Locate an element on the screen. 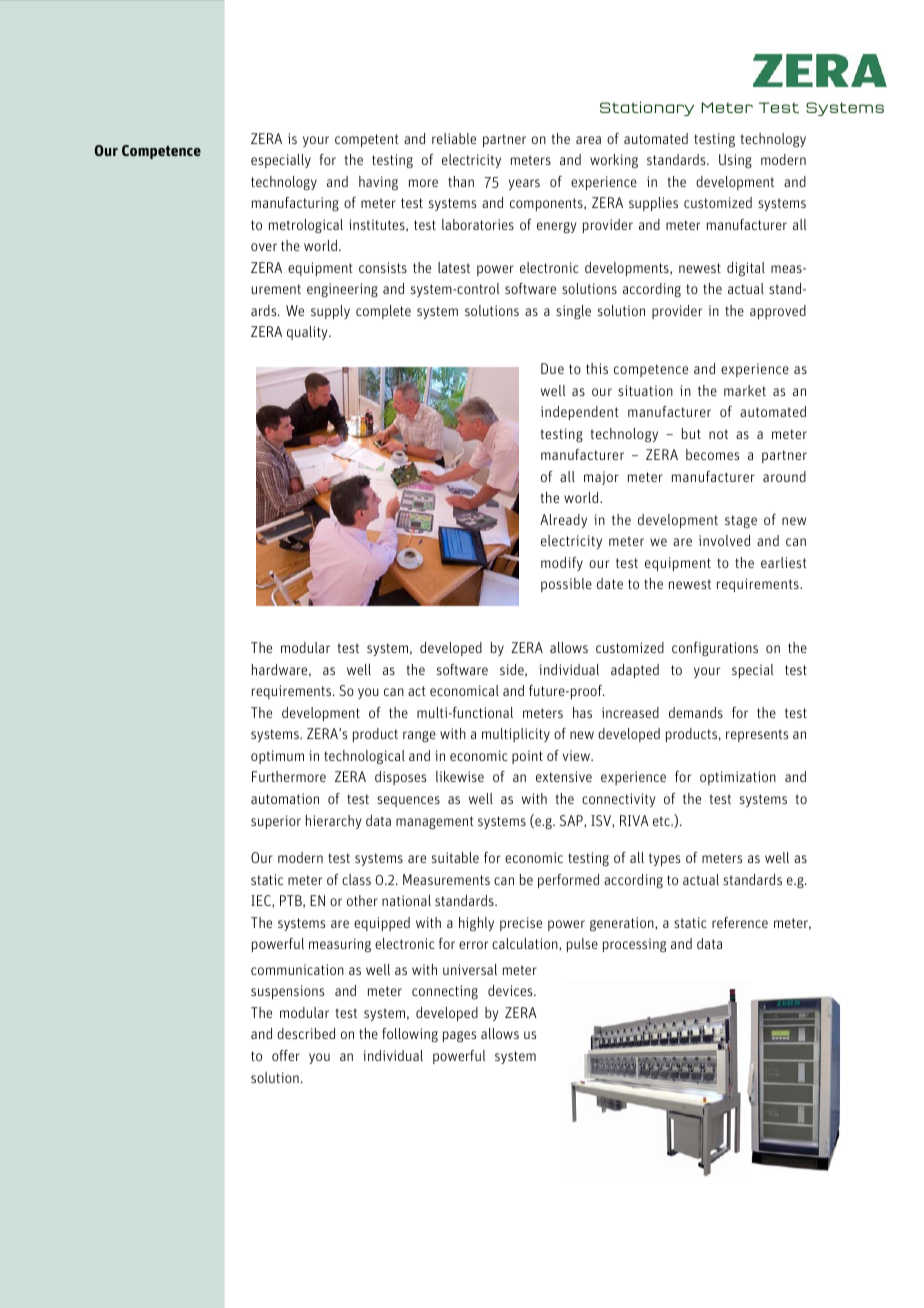 This screenshot has width=924, height=1308. demands is located at coordinates (696, 712).
